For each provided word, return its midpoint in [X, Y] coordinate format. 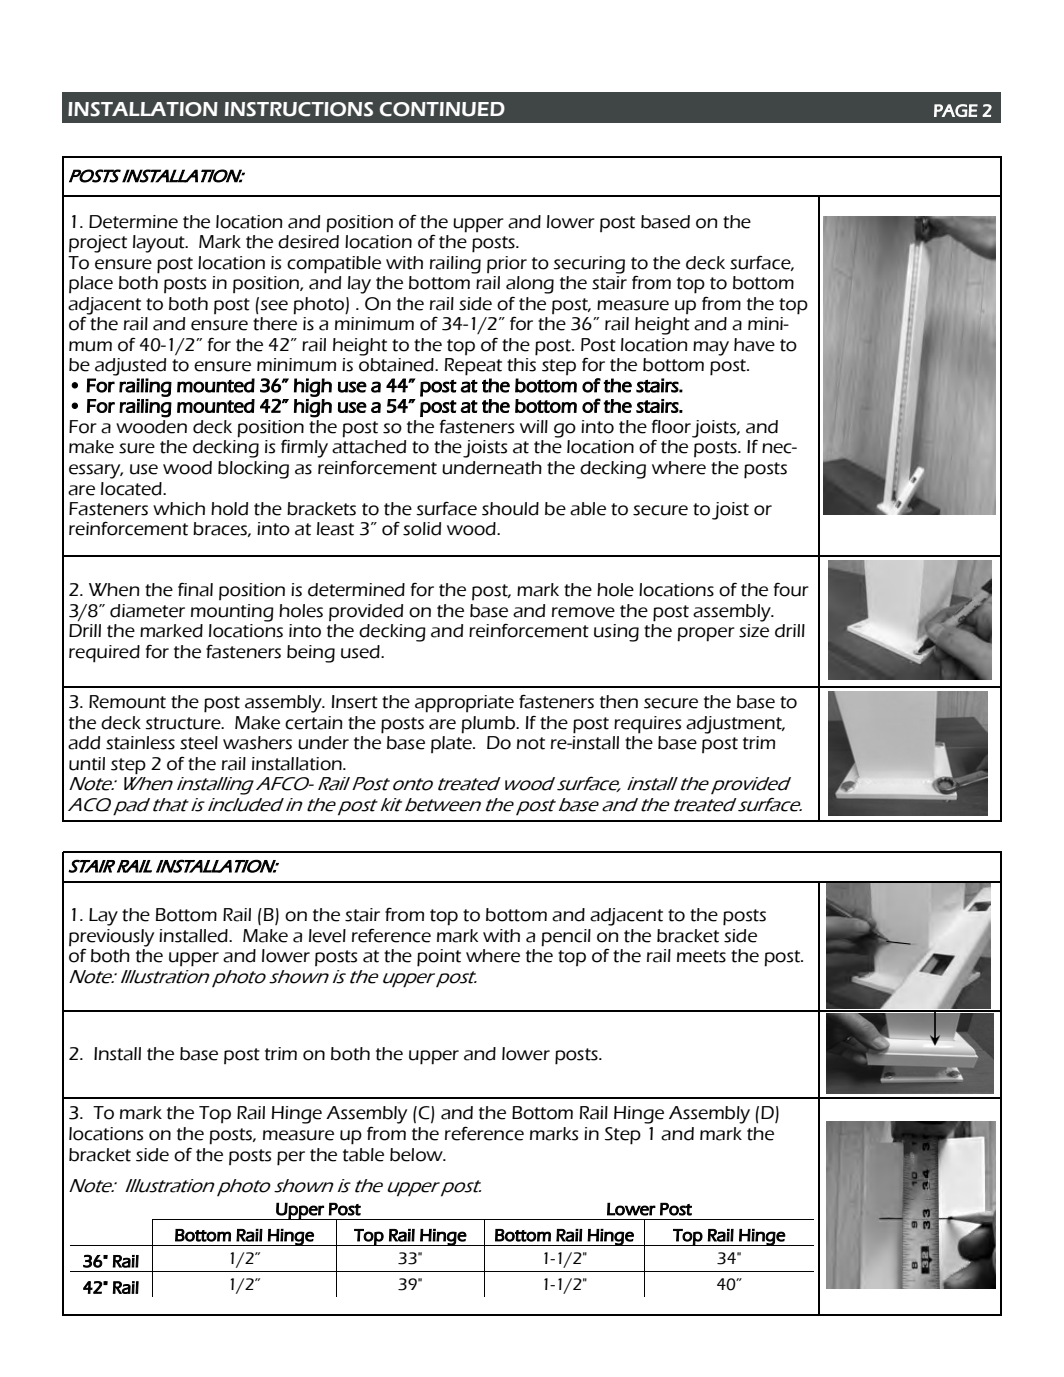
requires [647, 725]
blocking [253, 470]
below [417, 1155]
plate [452, 744]
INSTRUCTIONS [299, 109]
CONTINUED [442, 109]
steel [199, 743]
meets [701, 956]
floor [671, 427]
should [510, 509]
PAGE [956, 110]
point [439, 958]
